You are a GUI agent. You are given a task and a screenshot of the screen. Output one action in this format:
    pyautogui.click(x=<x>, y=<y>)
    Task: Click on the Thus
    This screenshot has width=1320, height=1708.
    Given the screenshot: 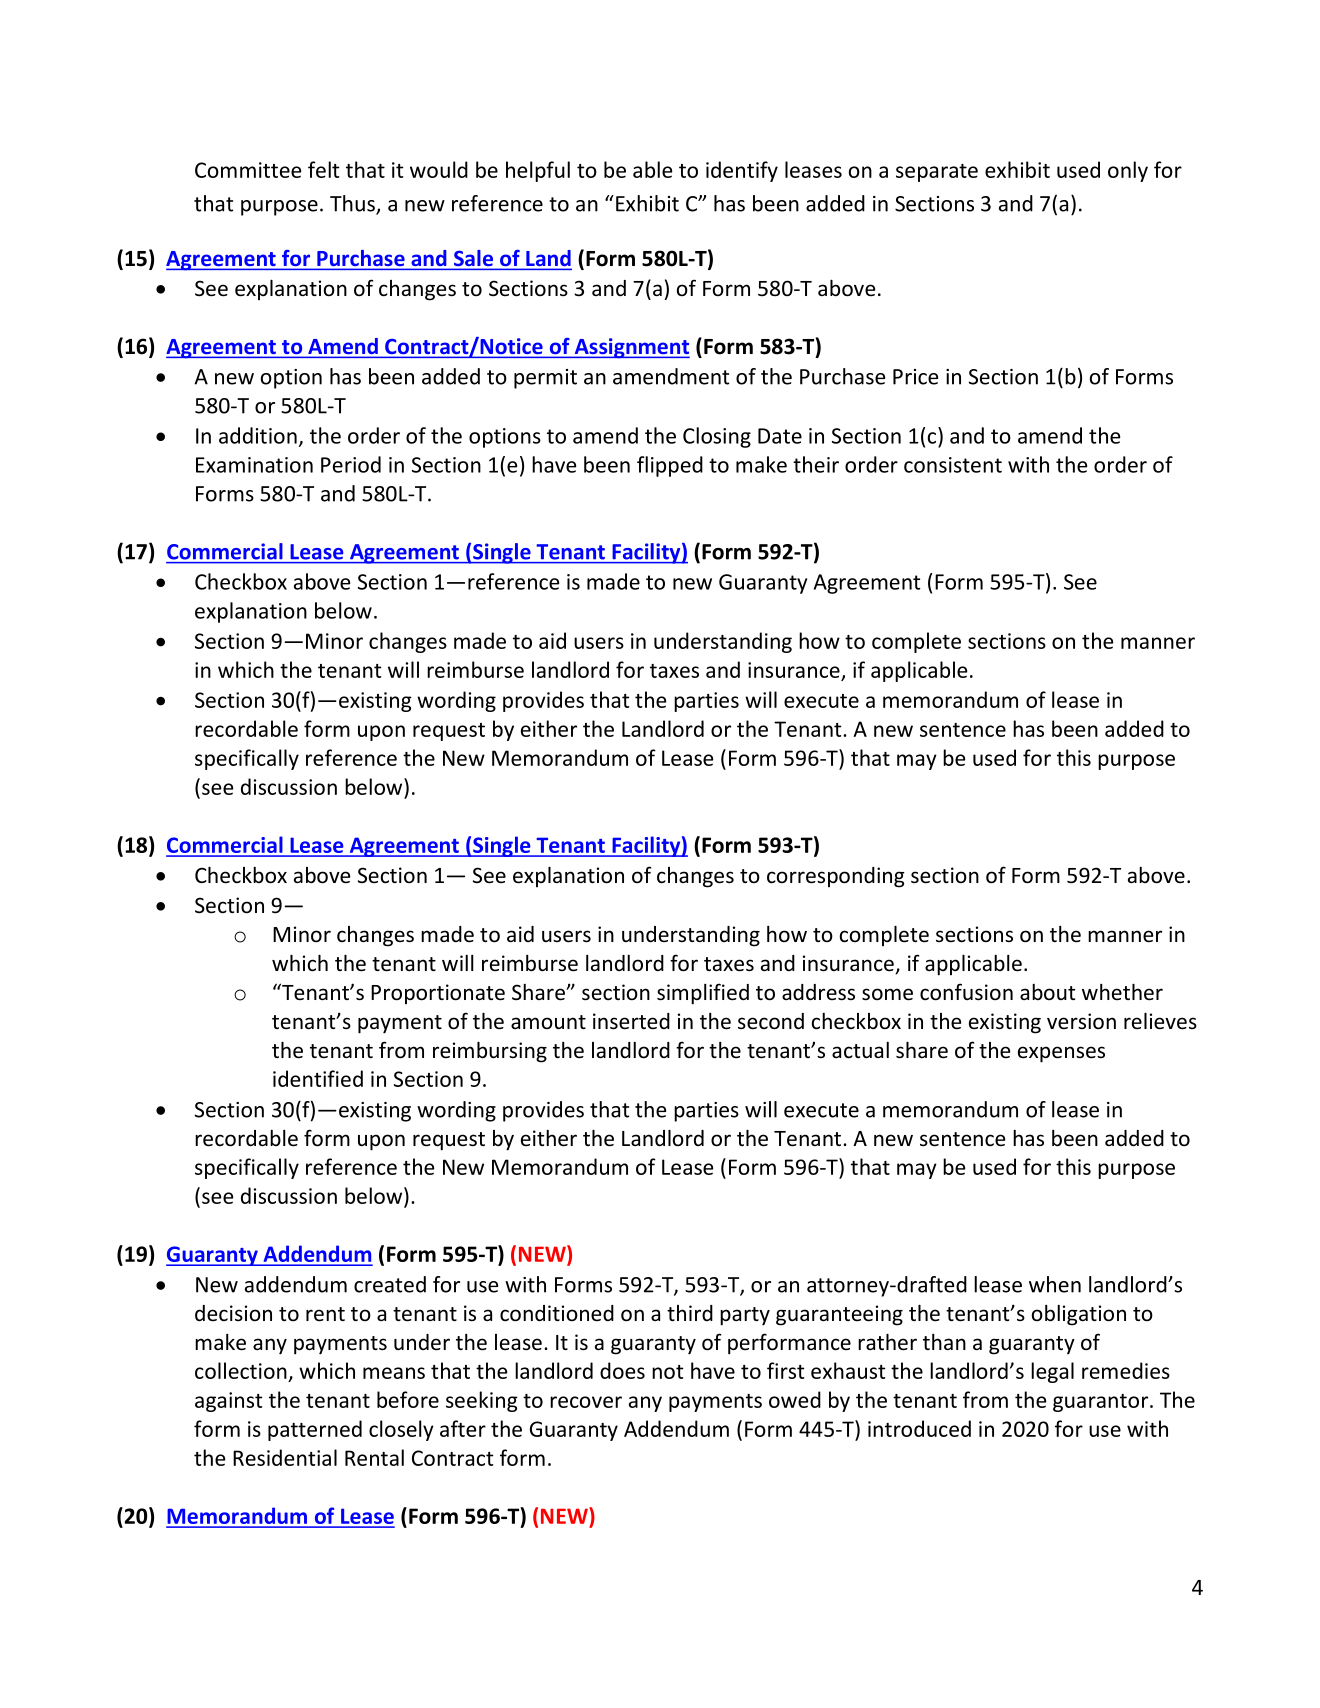 What is the action you would take?
    pyautogui.click(x=353, y=204)
